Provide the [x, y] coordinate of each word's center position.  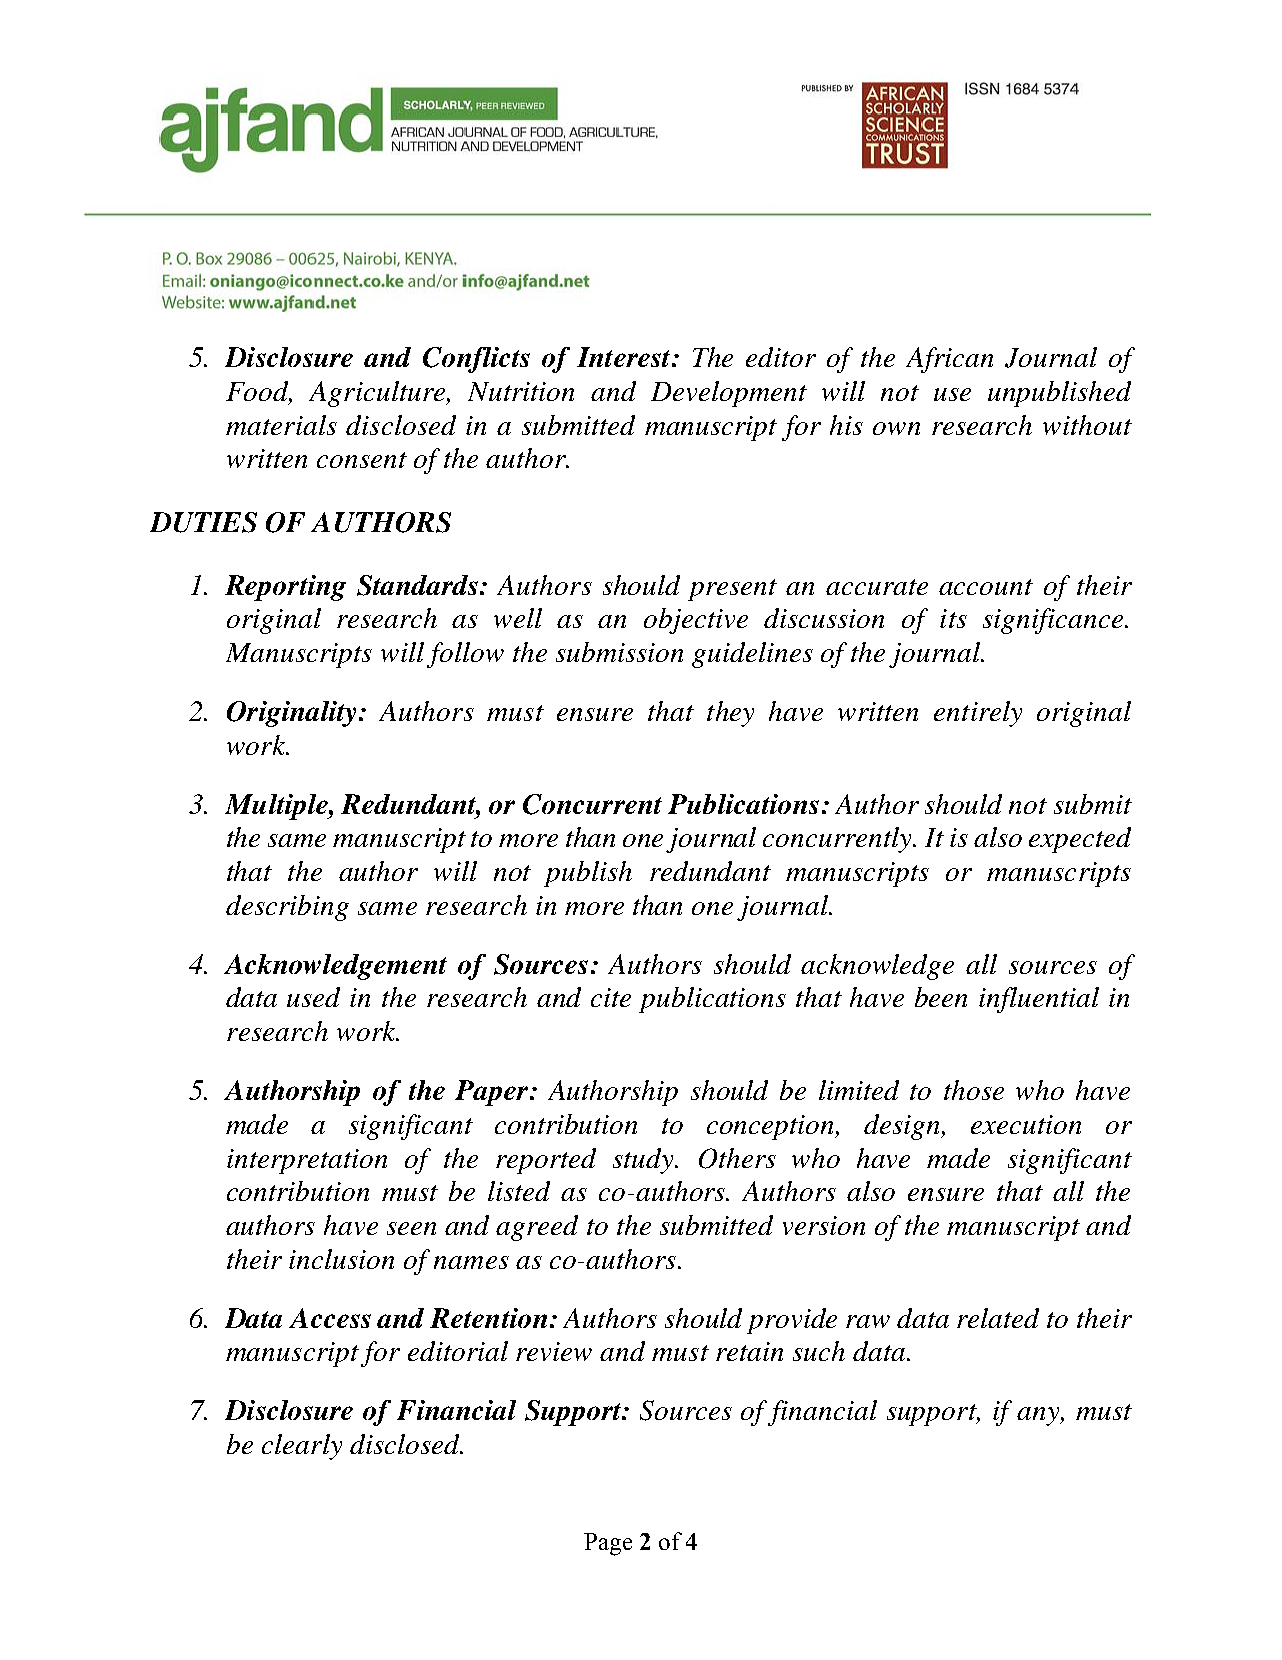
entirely [978, 714]
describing [287, 908]
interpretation [307, 1161]
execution [1026, 1124]
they [730, 714]
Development [729, 394]
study [644, 1161]
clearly [302, 1447]
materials [281, 425]
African [949, 360]
